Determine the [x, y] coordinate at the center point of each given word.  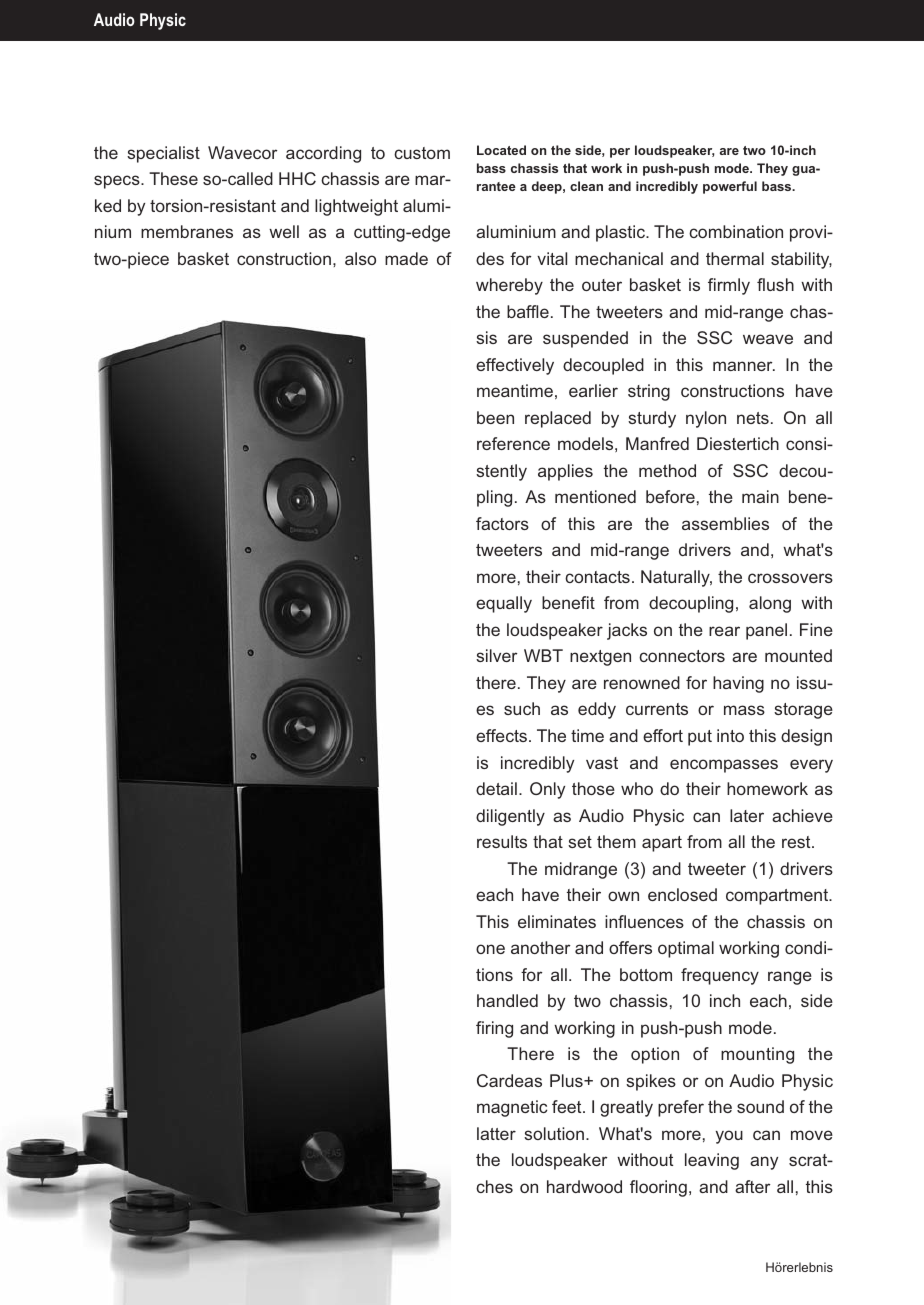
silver [496, 655]
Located [501, 150]
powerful [730, 187]
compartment [778, 897]
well [284, 231]
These [173, 178]
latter [496, 1133]
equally [504, 604]
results [502, 841]
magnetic [512, 1108]
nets [753, 418]
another [540, 947]
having [738, 684]
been [495, 417]
